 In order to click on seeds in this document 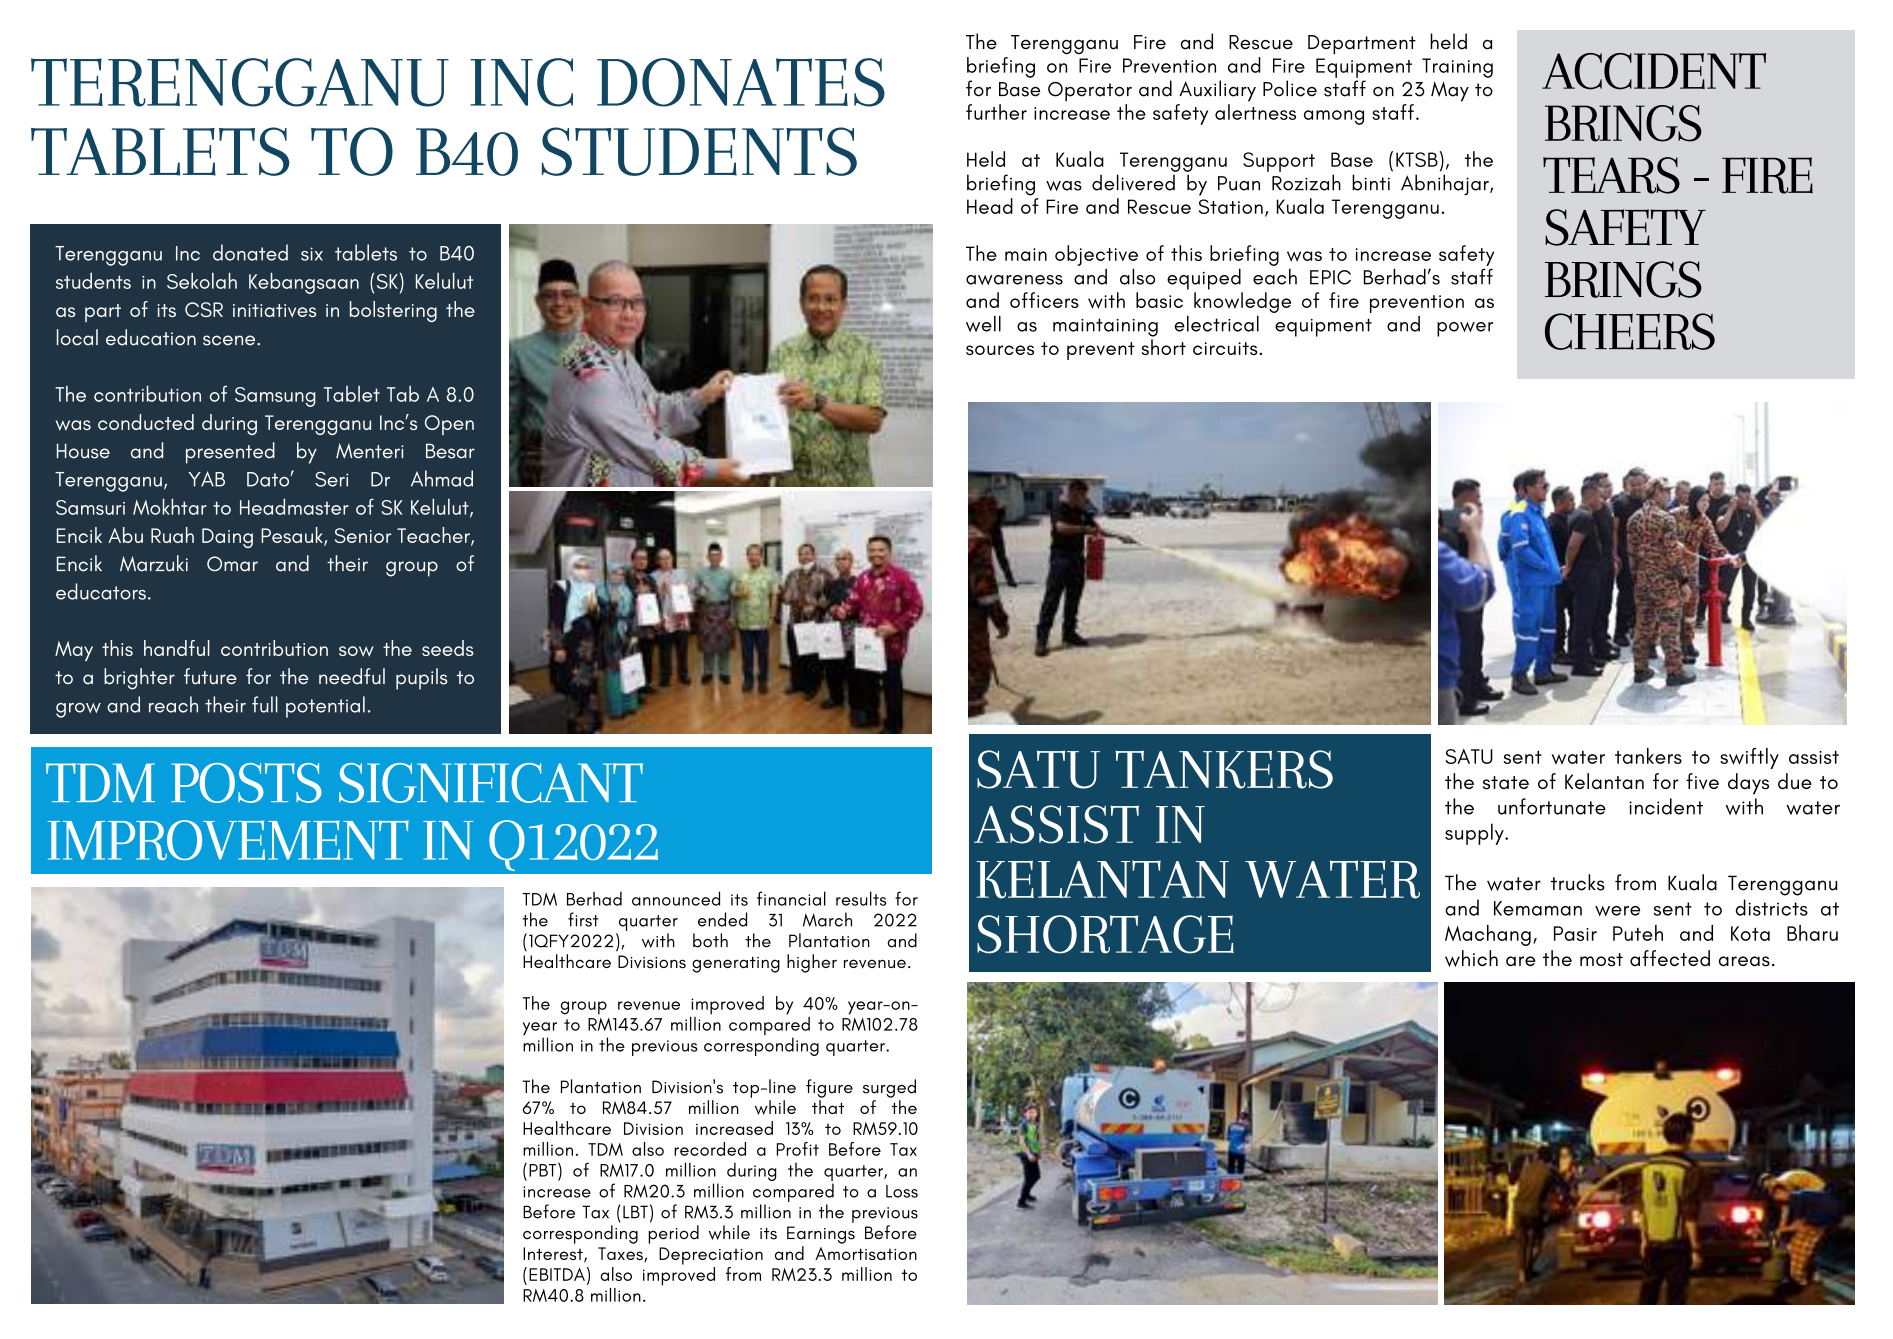, I will do `click(448, 648)`.
